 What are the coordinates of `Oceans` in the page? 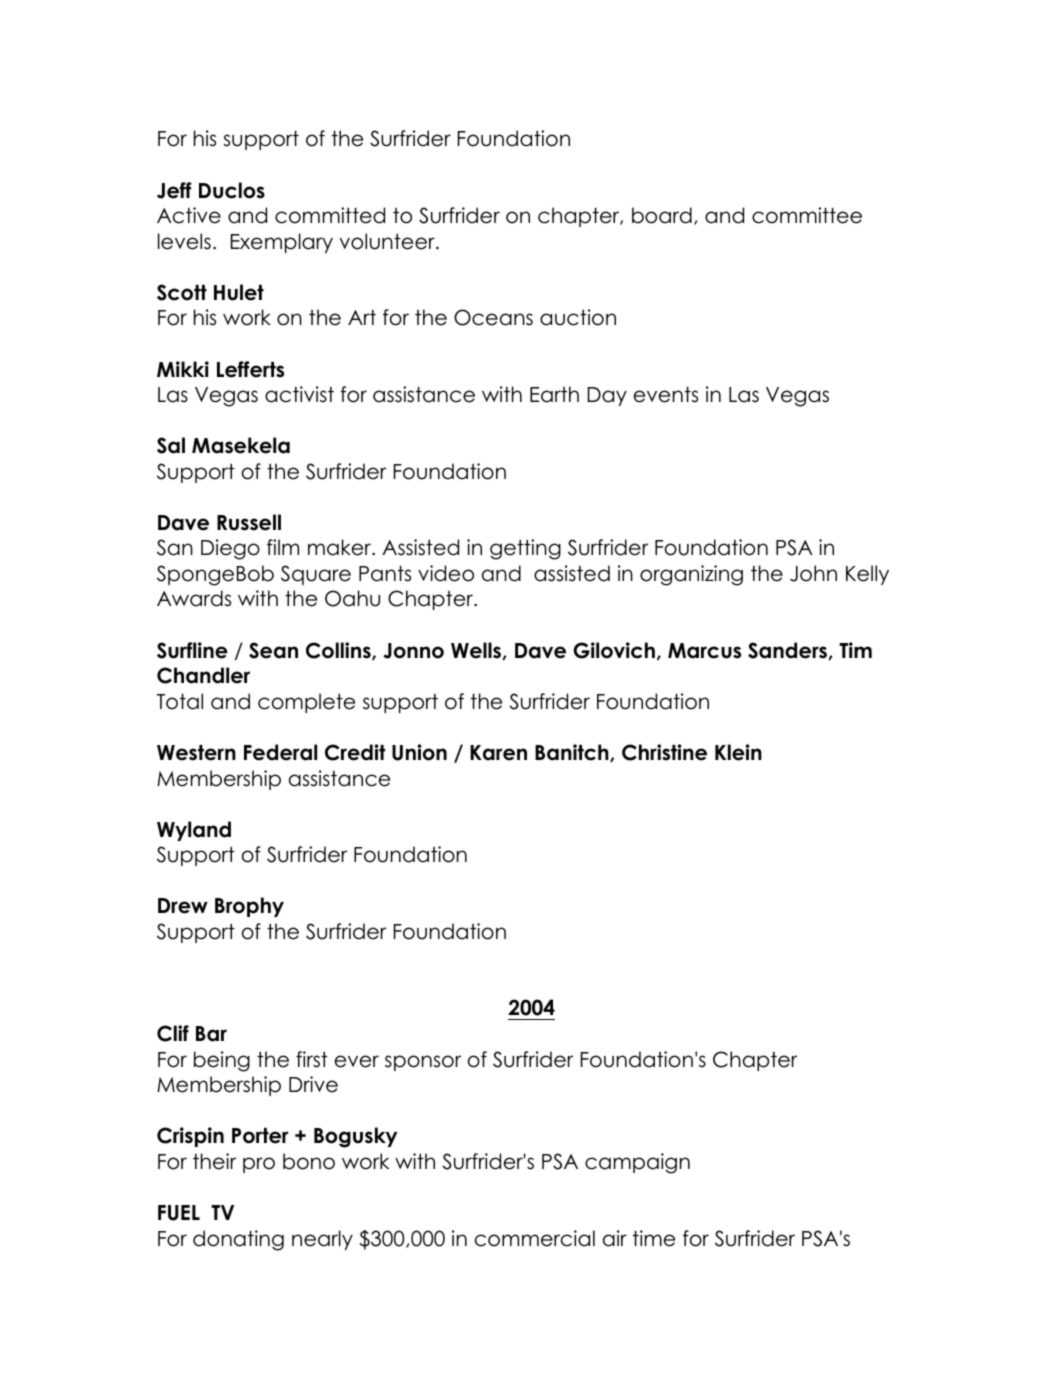 It's located at (493, 317).
